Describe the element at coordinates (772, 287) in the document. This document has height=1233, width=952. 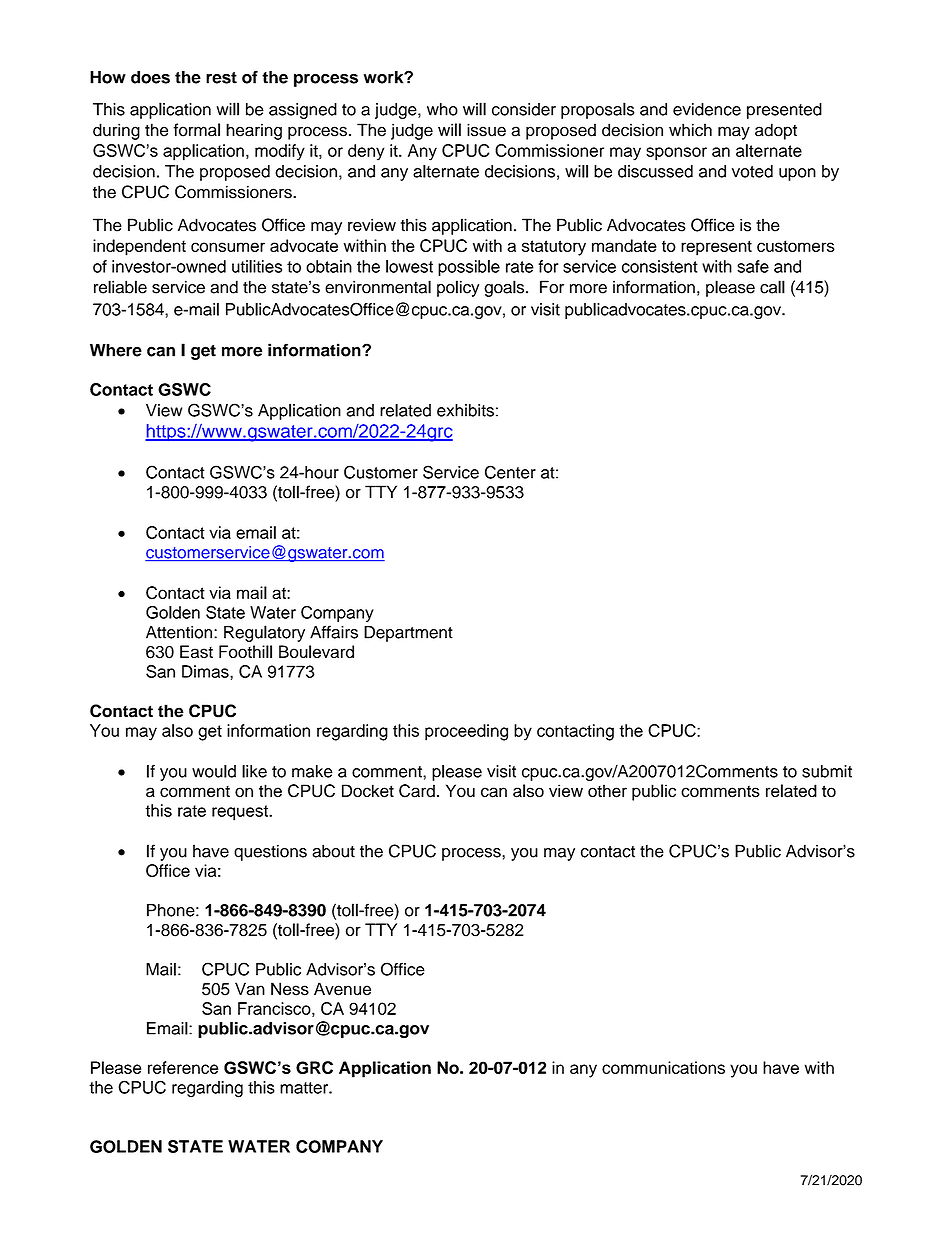
I see `call` at that location.
